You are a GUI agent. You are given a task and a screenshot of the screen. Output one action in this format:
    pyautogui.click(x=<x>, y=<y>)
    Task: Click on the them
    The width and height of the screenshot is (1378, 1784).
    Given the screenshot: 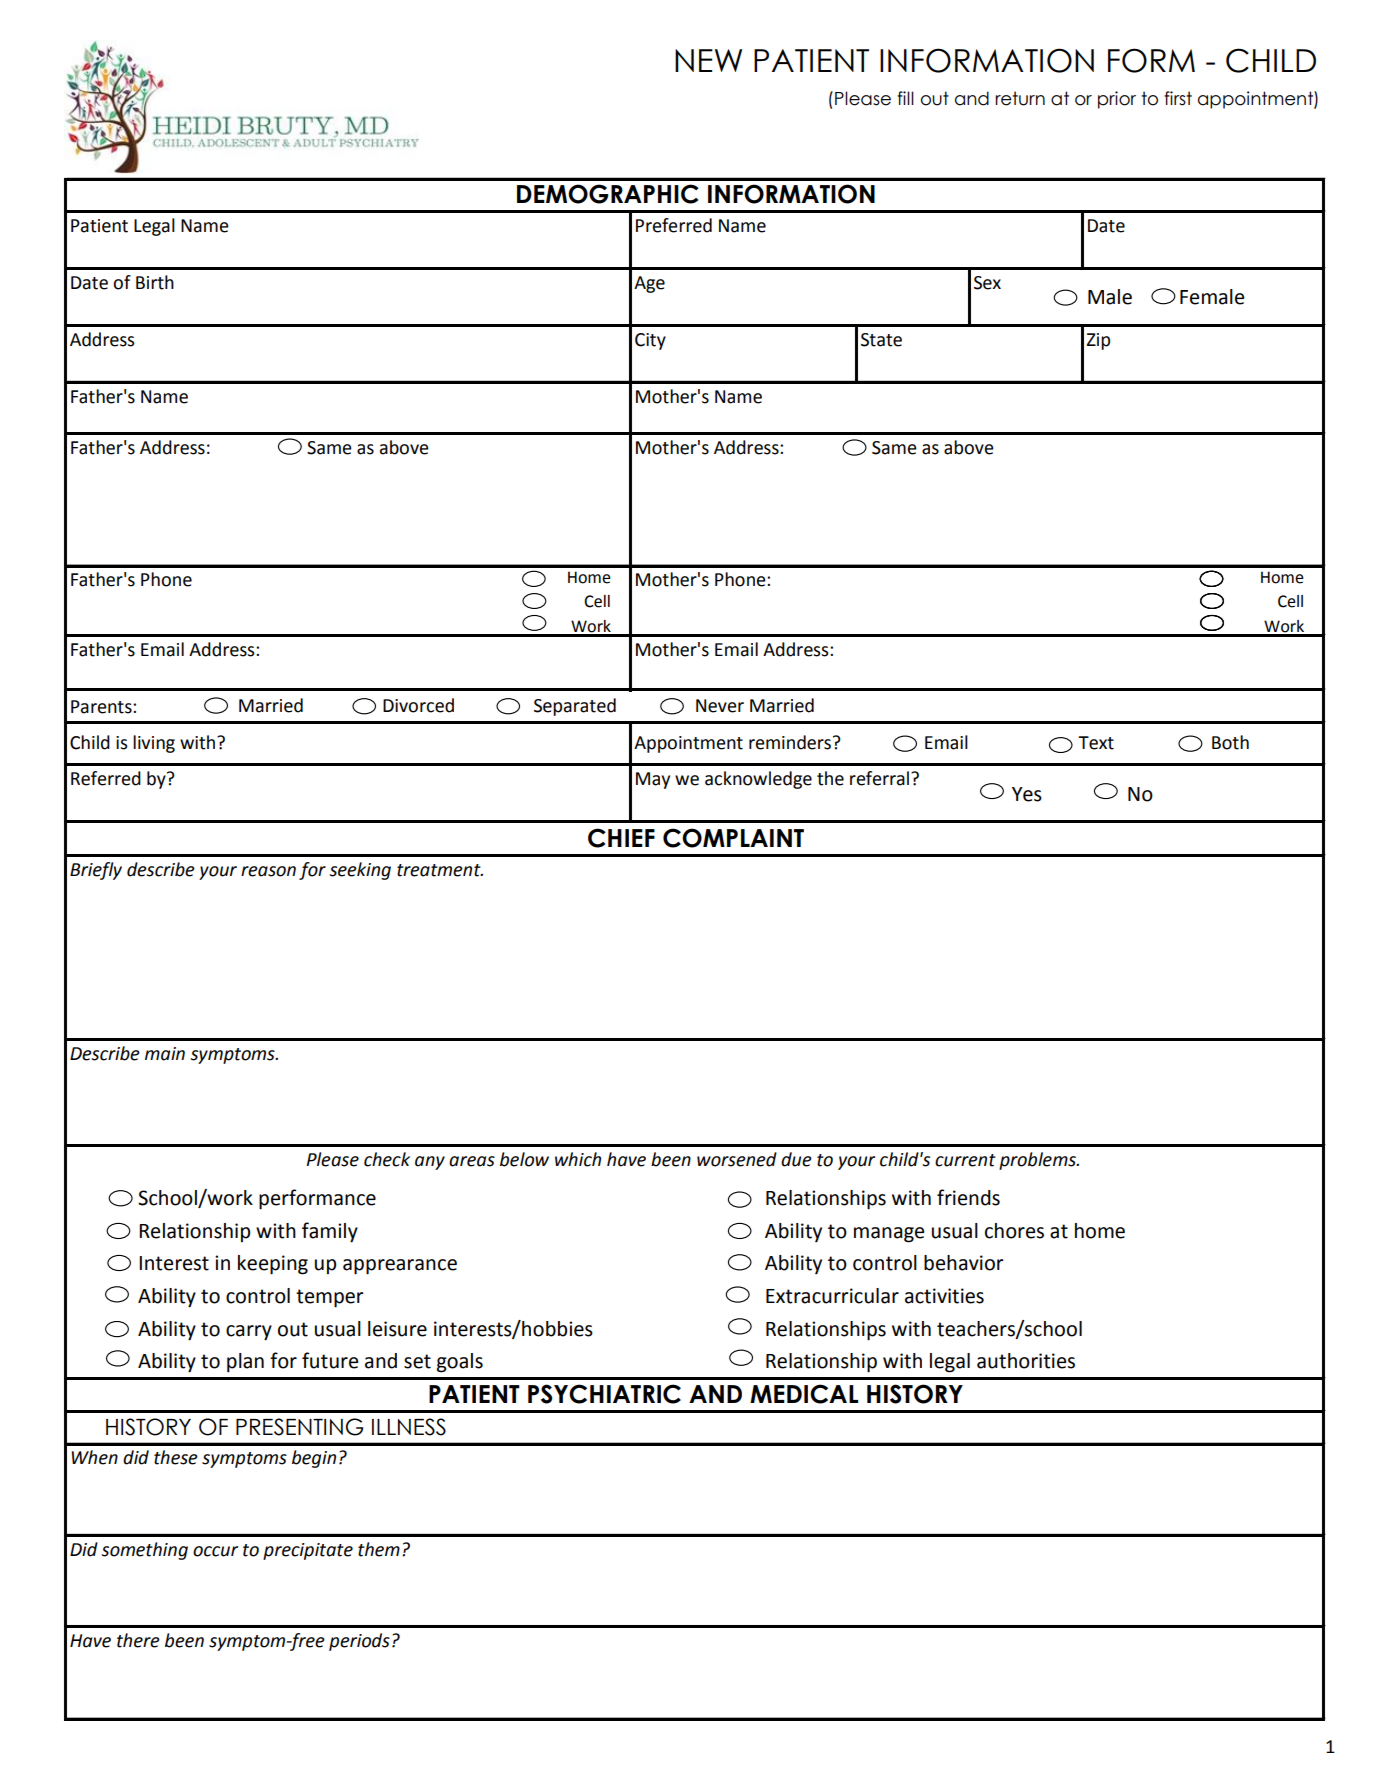 What is the action you would take?
    pyautogui.click(x=379, y=1549)
